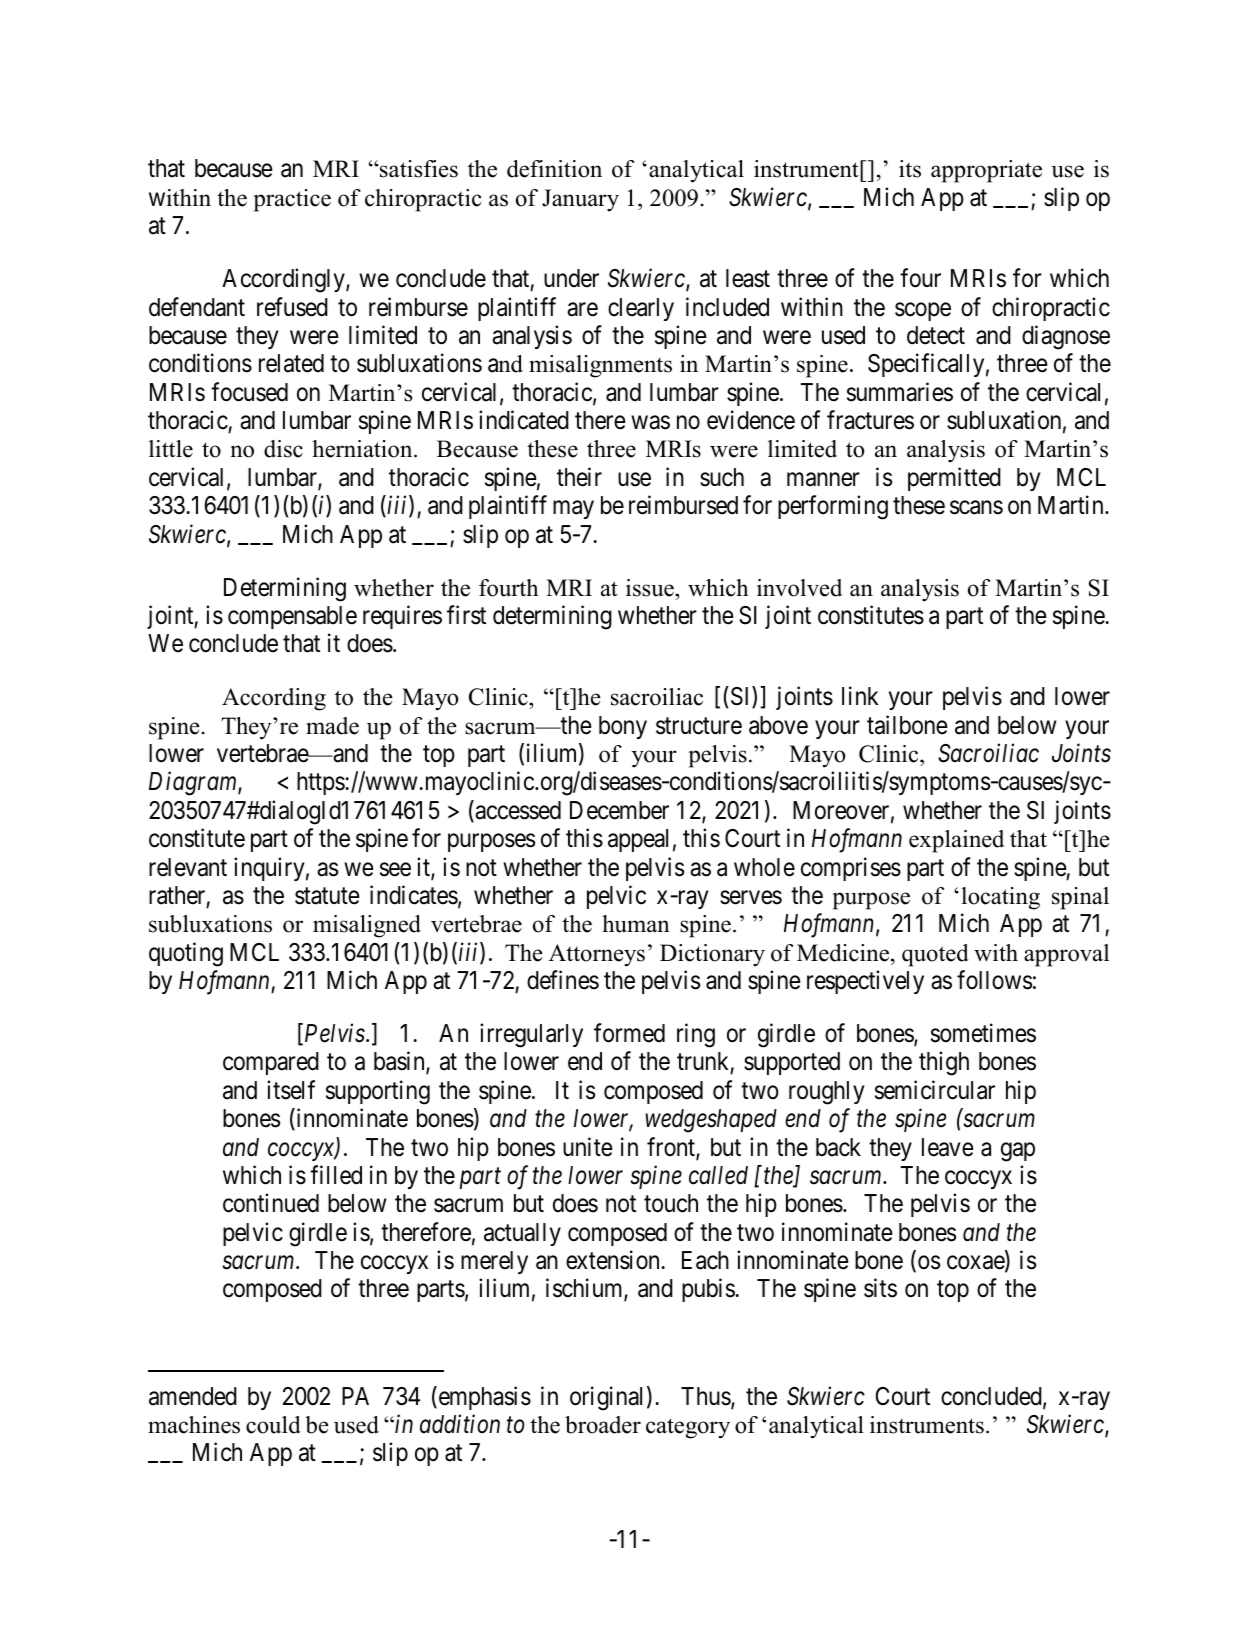 Image resolution: width=1258 pixels, height=1628 pixels. I want to click on could, so click(273, 1425).
